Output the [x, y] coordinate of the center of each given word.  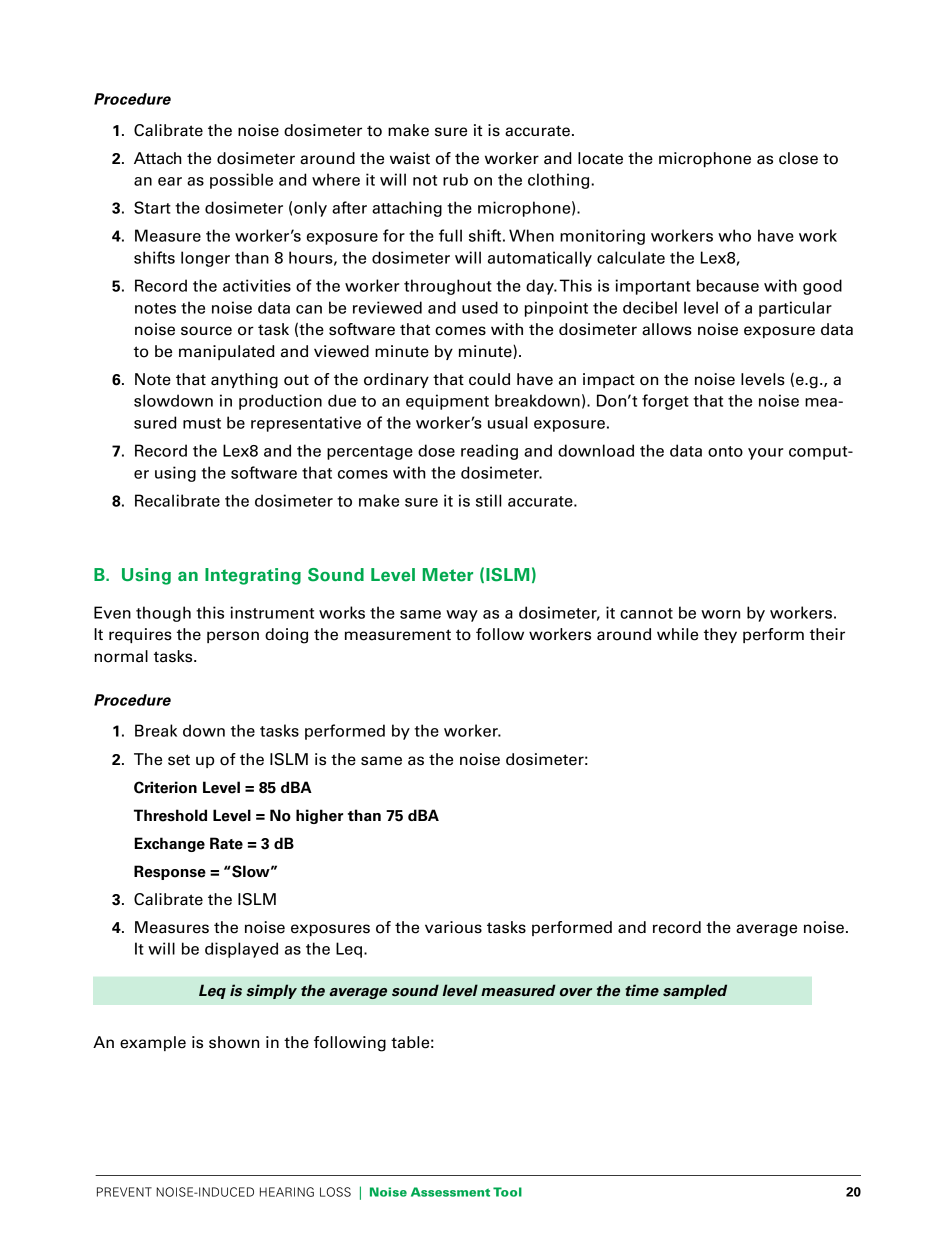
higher [319, 816]
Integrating [253, 576]
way [462, 616]
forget [665, 402]
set [179, 760]
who [734, 235]
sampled [695, 991]
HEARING [287, 1192]
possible [241, 181]
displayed [241, 950]
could [489, 379]
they [720, 635]
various [453, 927]
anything [244, 381]
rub [455, 179]
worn [720, 614]
